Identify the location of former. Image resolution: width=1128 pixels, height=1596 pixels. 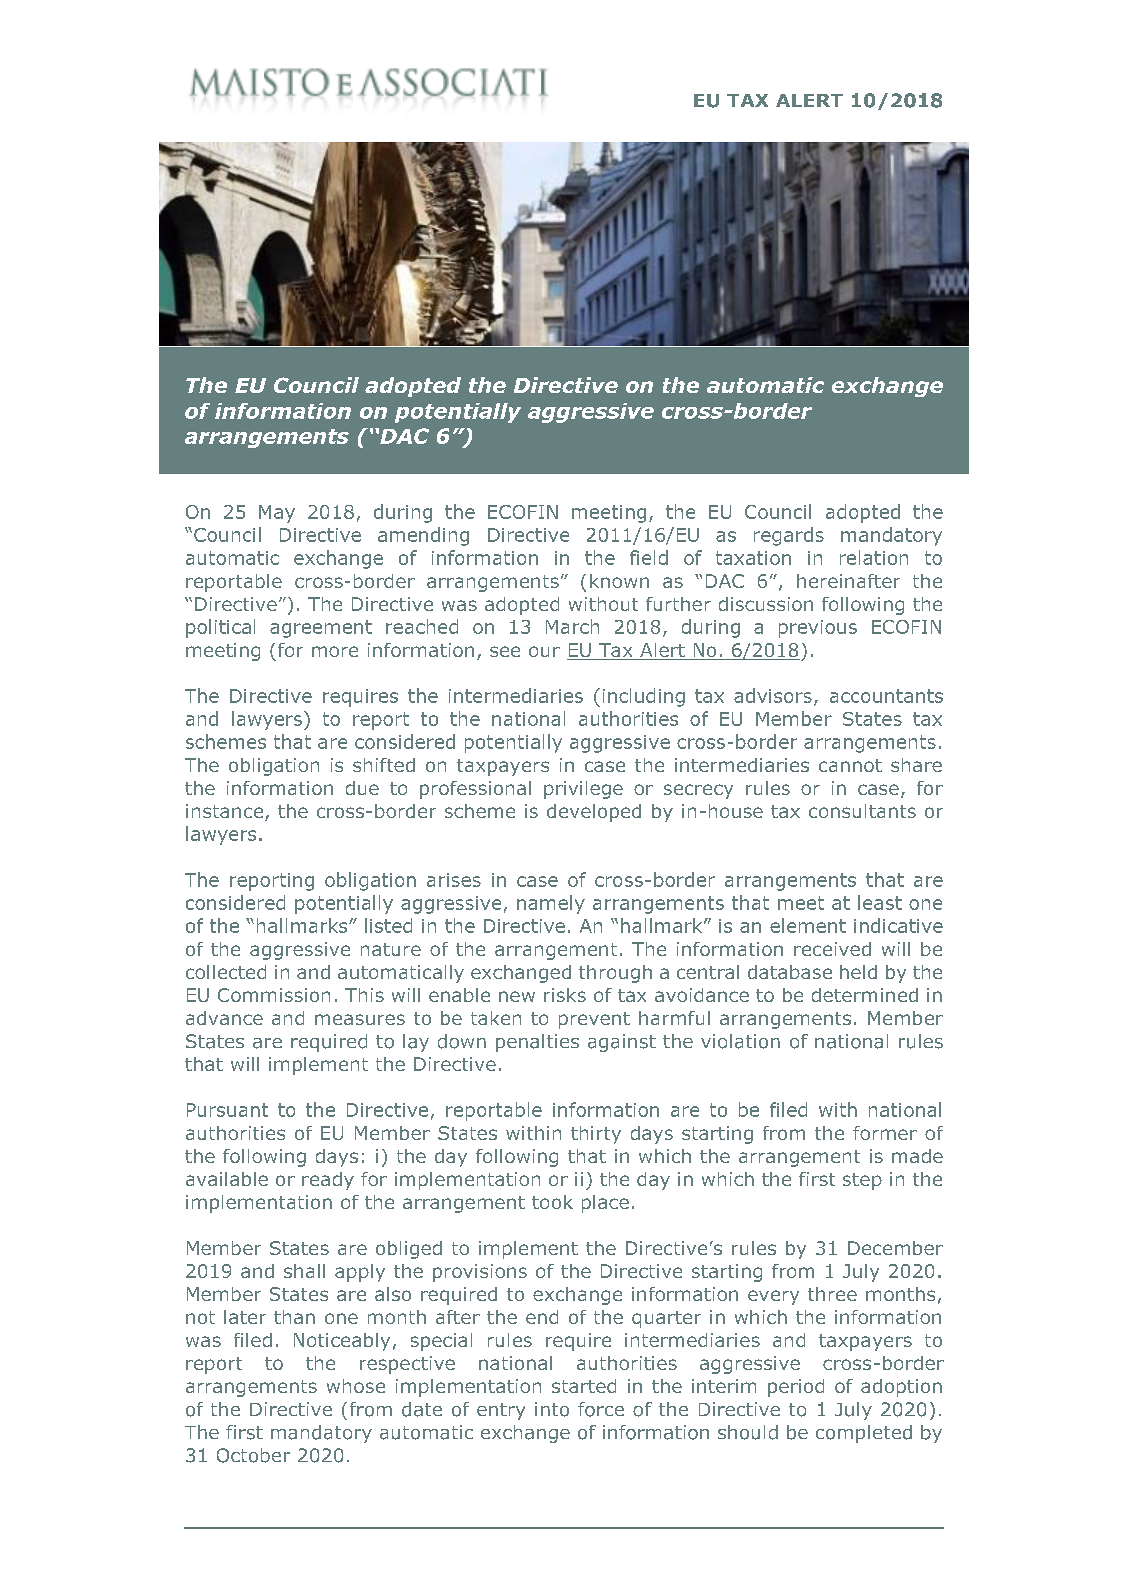
(885, 1133).
